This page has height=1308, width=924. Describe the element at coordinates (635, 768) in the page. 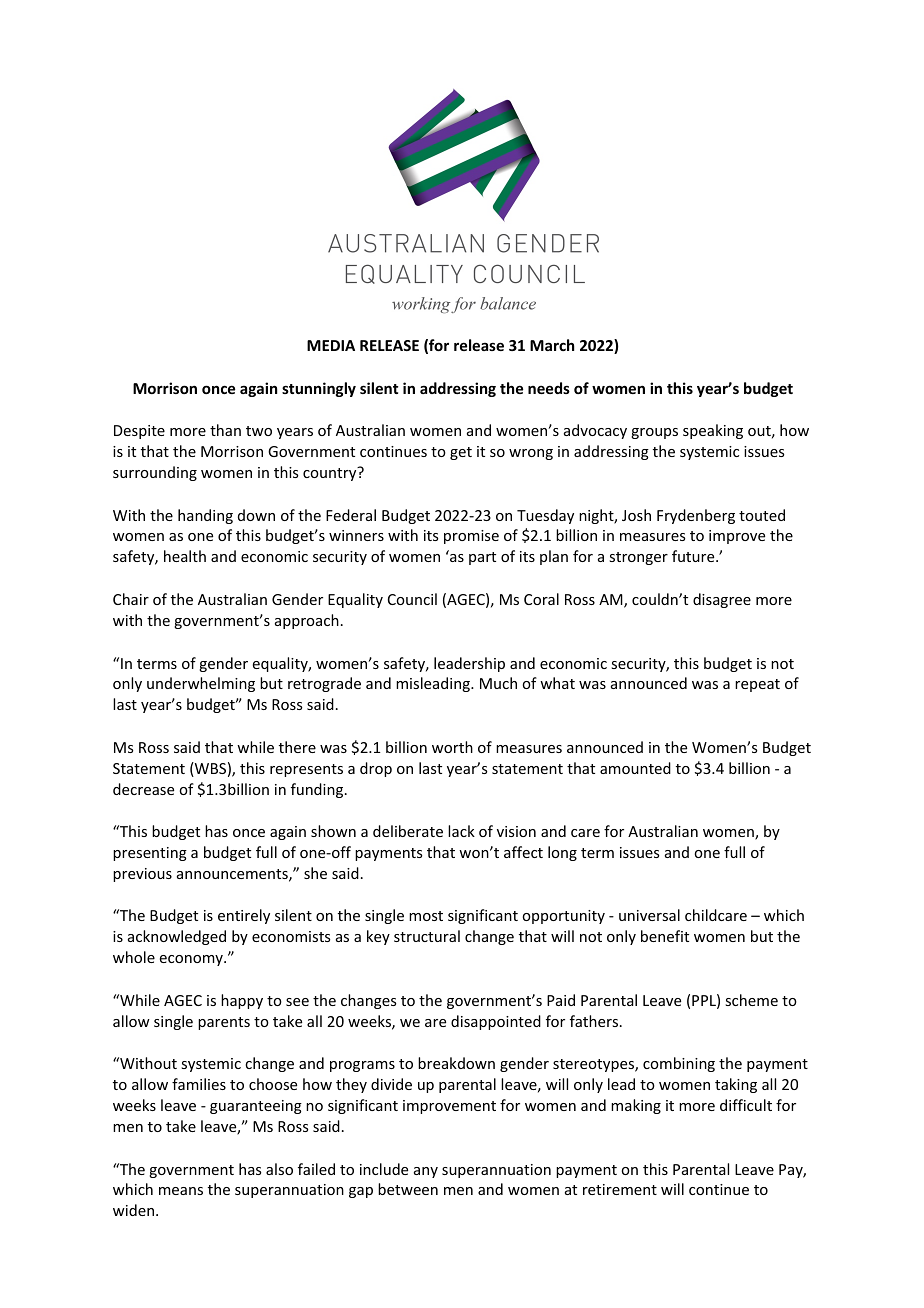

I see `amounted` at that location.
